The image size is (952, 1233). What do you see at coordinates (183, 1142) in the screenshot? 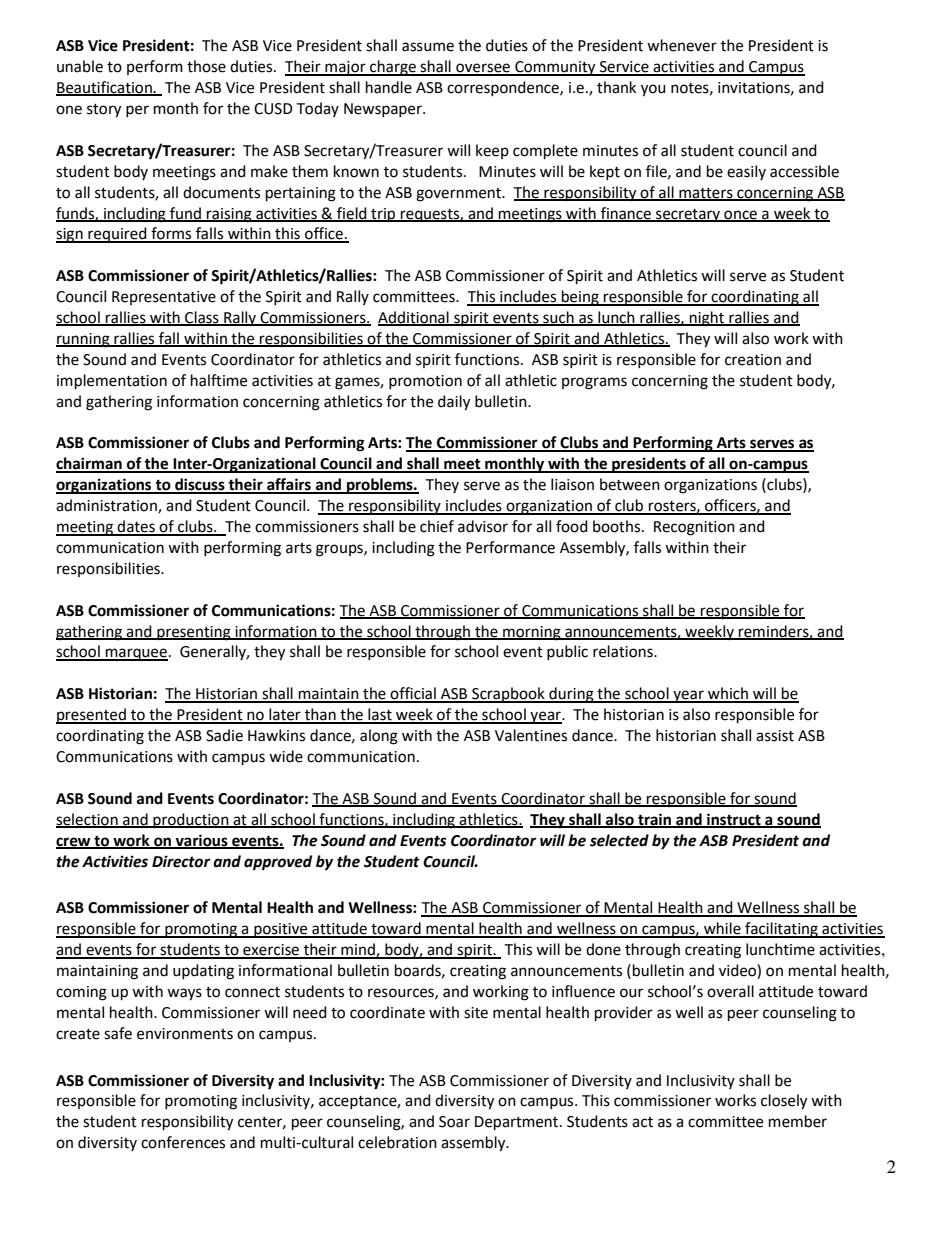
I see `conferences` at bounding box center [183, 1142].
